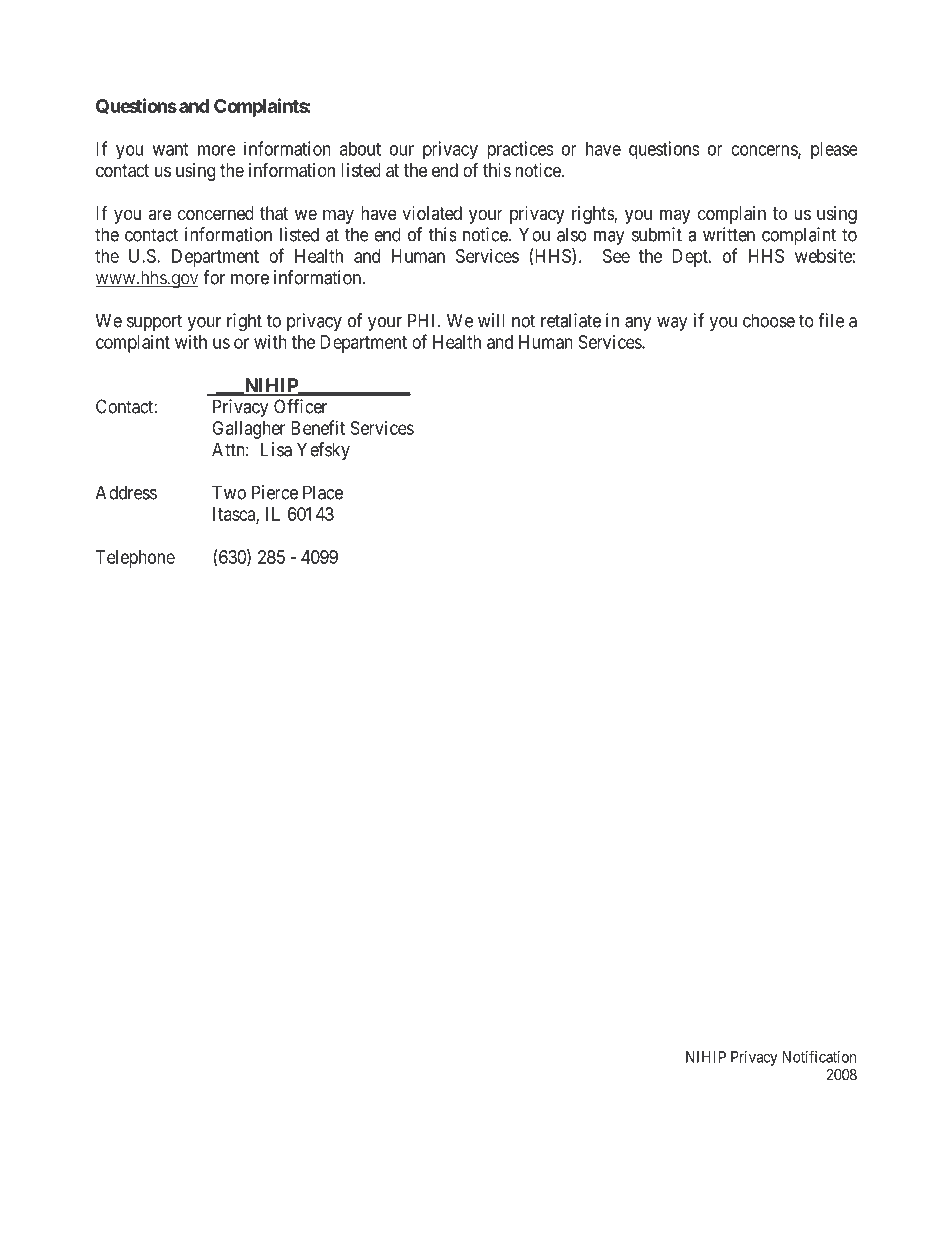 This page has height=1233, width=952. I want to click on Address, so click(126, 492).
